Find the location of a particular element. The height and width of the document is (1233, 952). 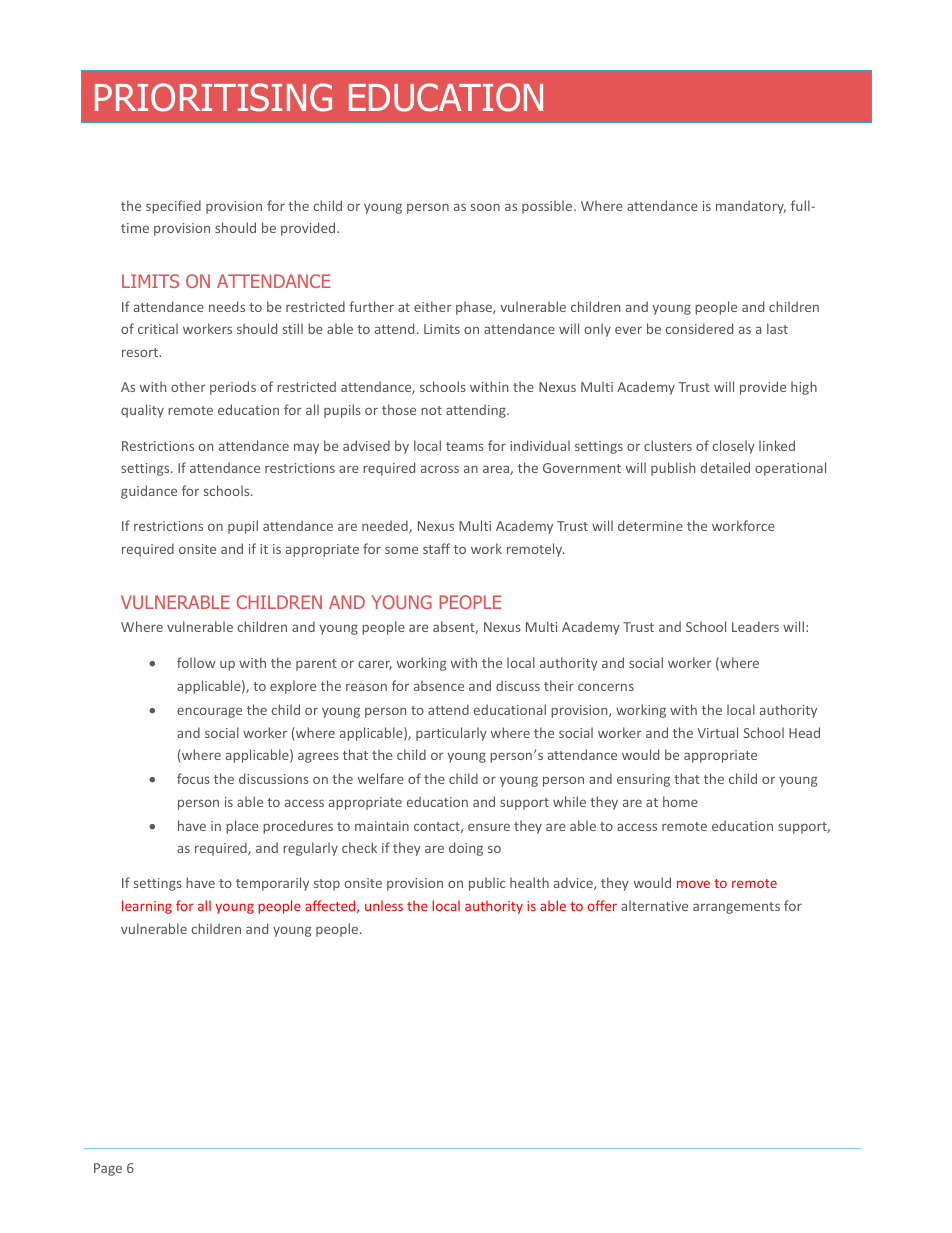

Page is located at coordinates (108, 1169).
